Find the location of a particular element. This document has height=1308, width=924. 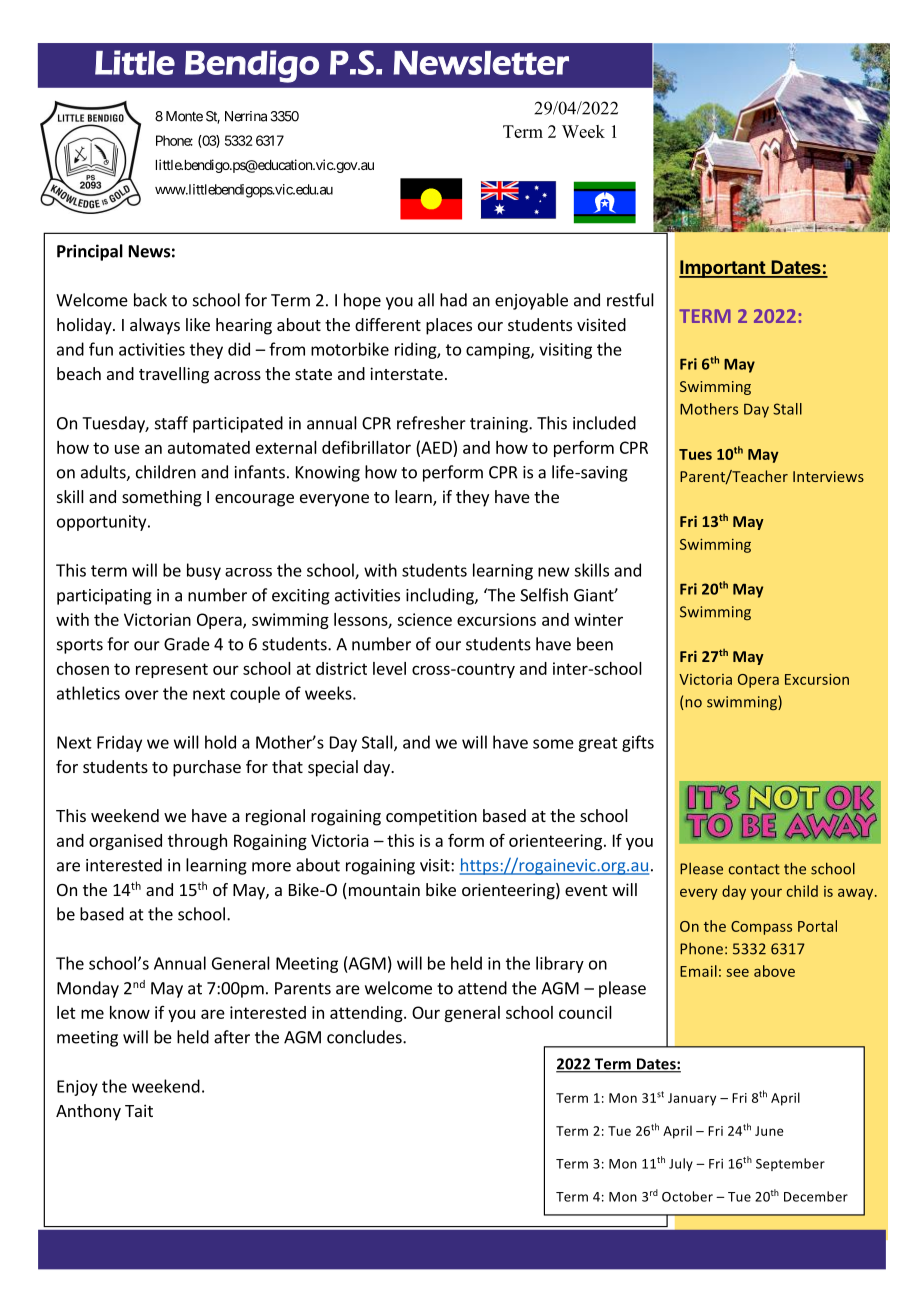

through is located at coordinates (197, 842).
